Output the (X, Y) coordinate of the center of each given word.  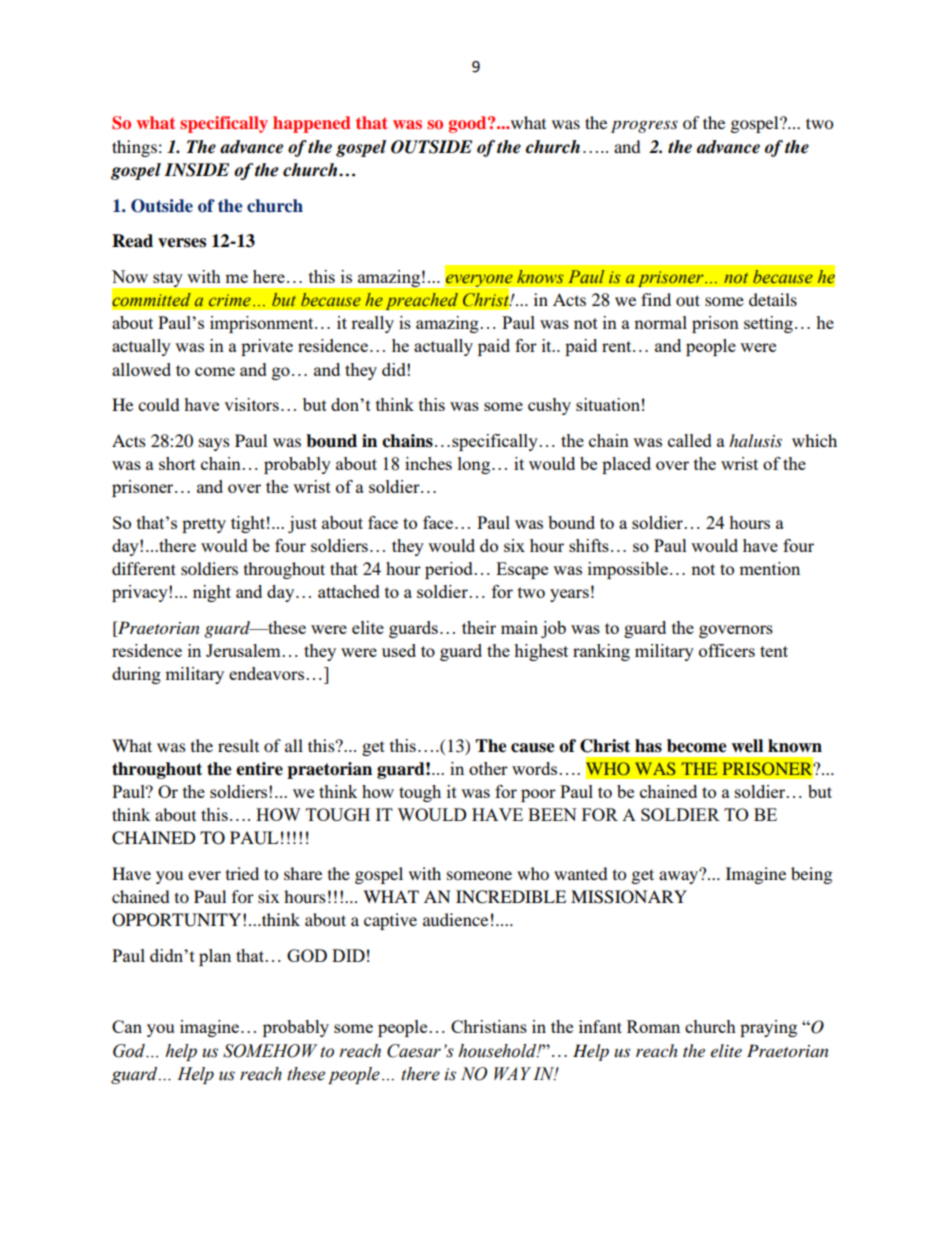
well (747, 746)
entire (259, 769)
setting (768, 324)
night (212, 593)
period (449, 570)
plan (215, 957)
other (488, 768)
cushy (549, 406)
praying (768, 1028)
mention (769, 568)
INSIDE (196, 170)
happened (312, 124)
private (267, 347)
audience (455, 919)
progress (644, 126)
